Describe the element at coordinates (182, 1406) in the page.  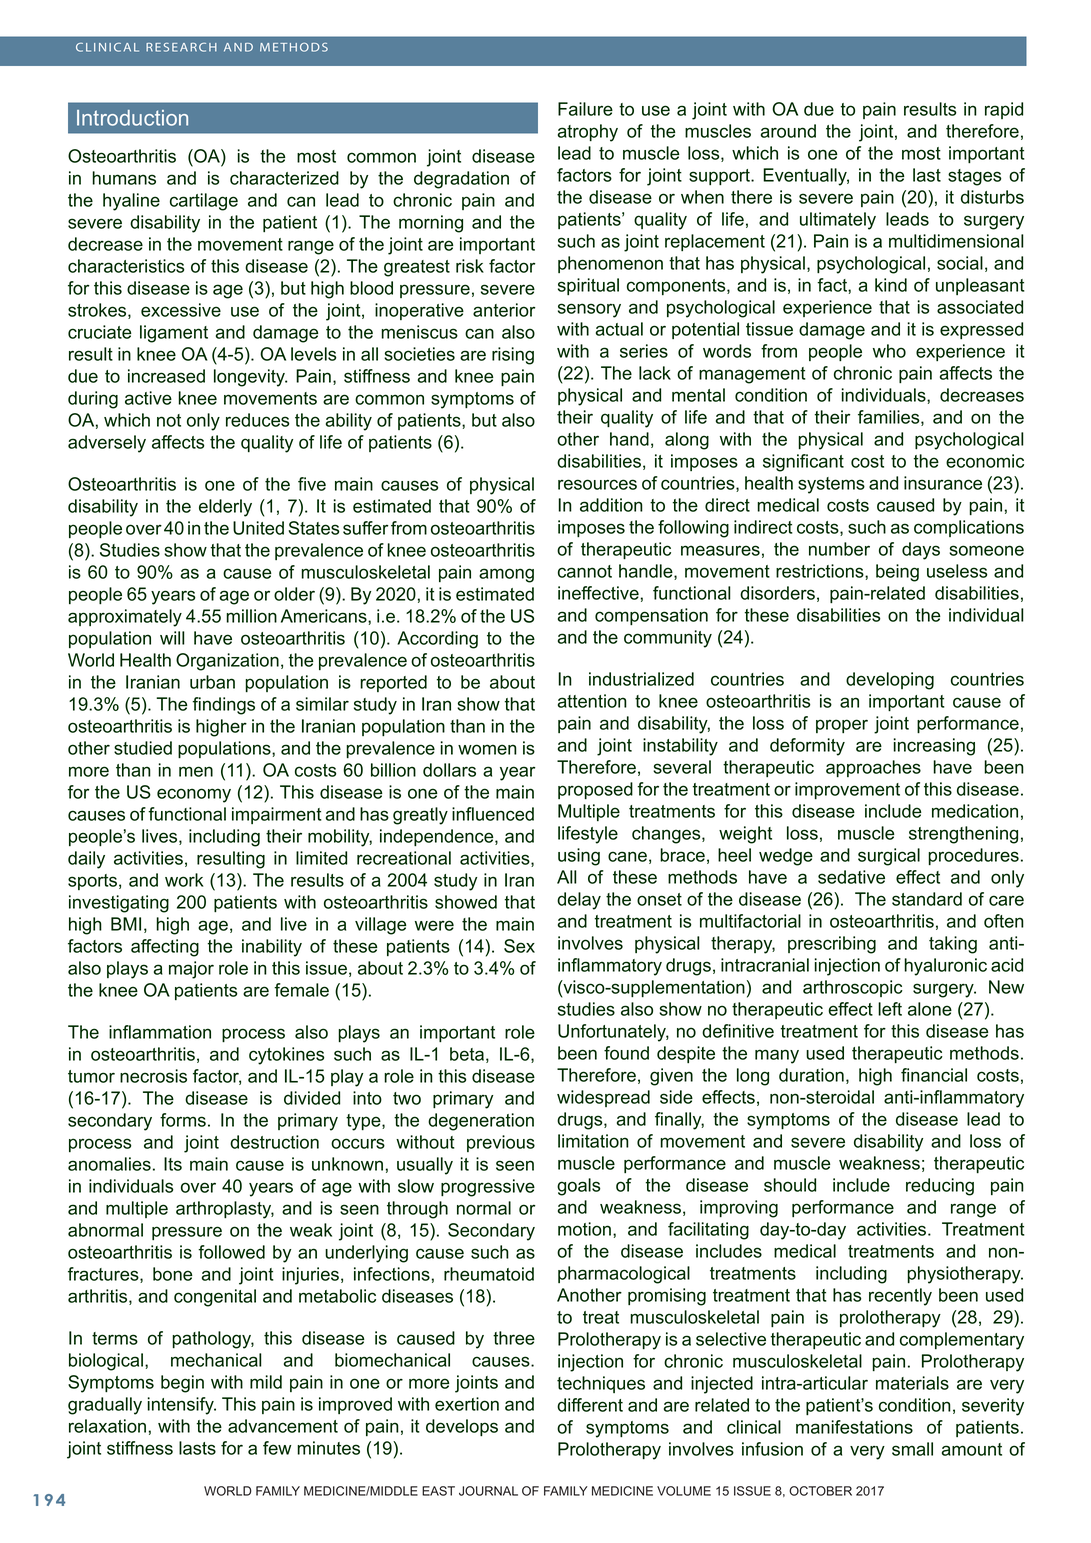
I see `intensify` at that location.
